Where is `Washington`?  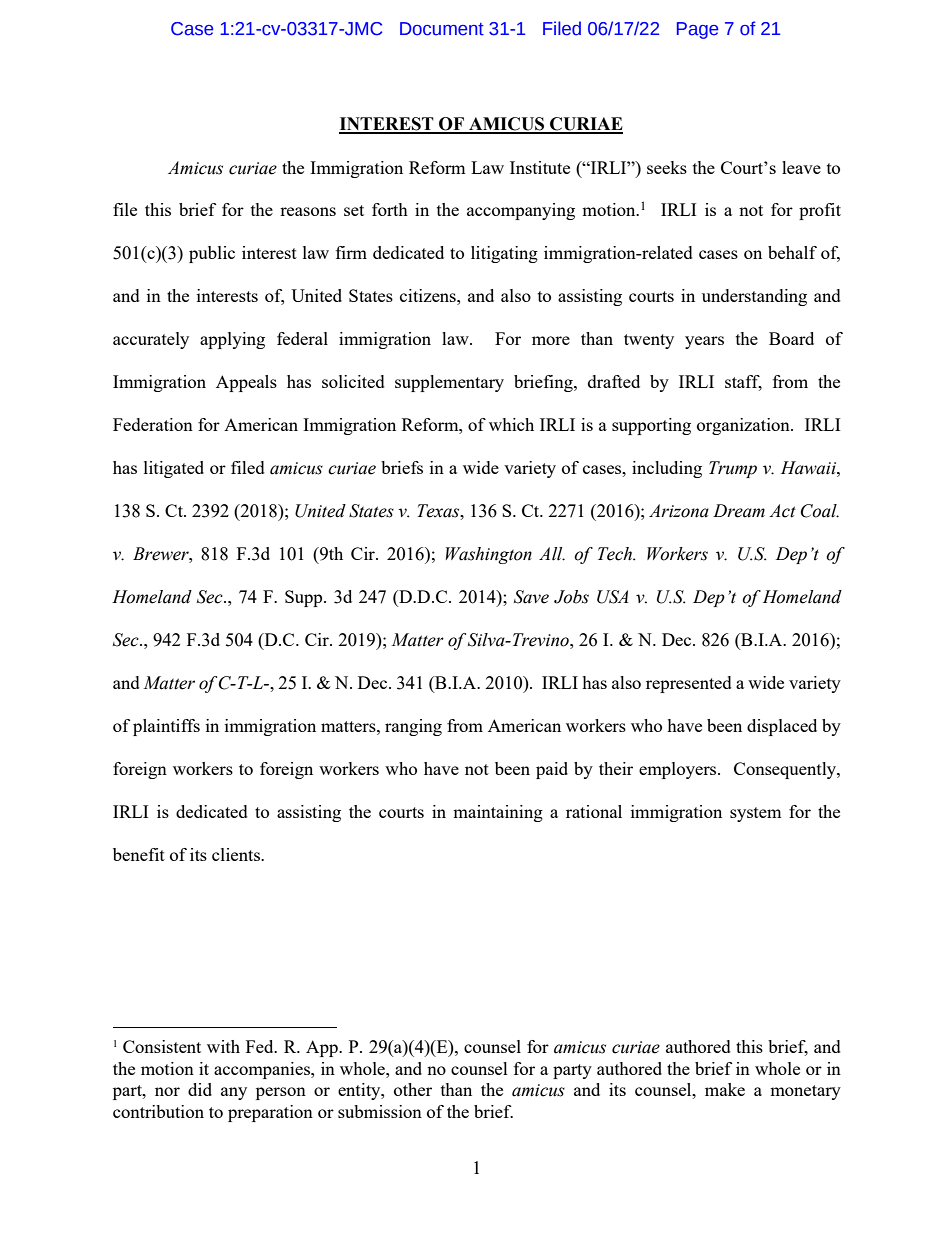
Washington is located at coordinates (489, 555).
